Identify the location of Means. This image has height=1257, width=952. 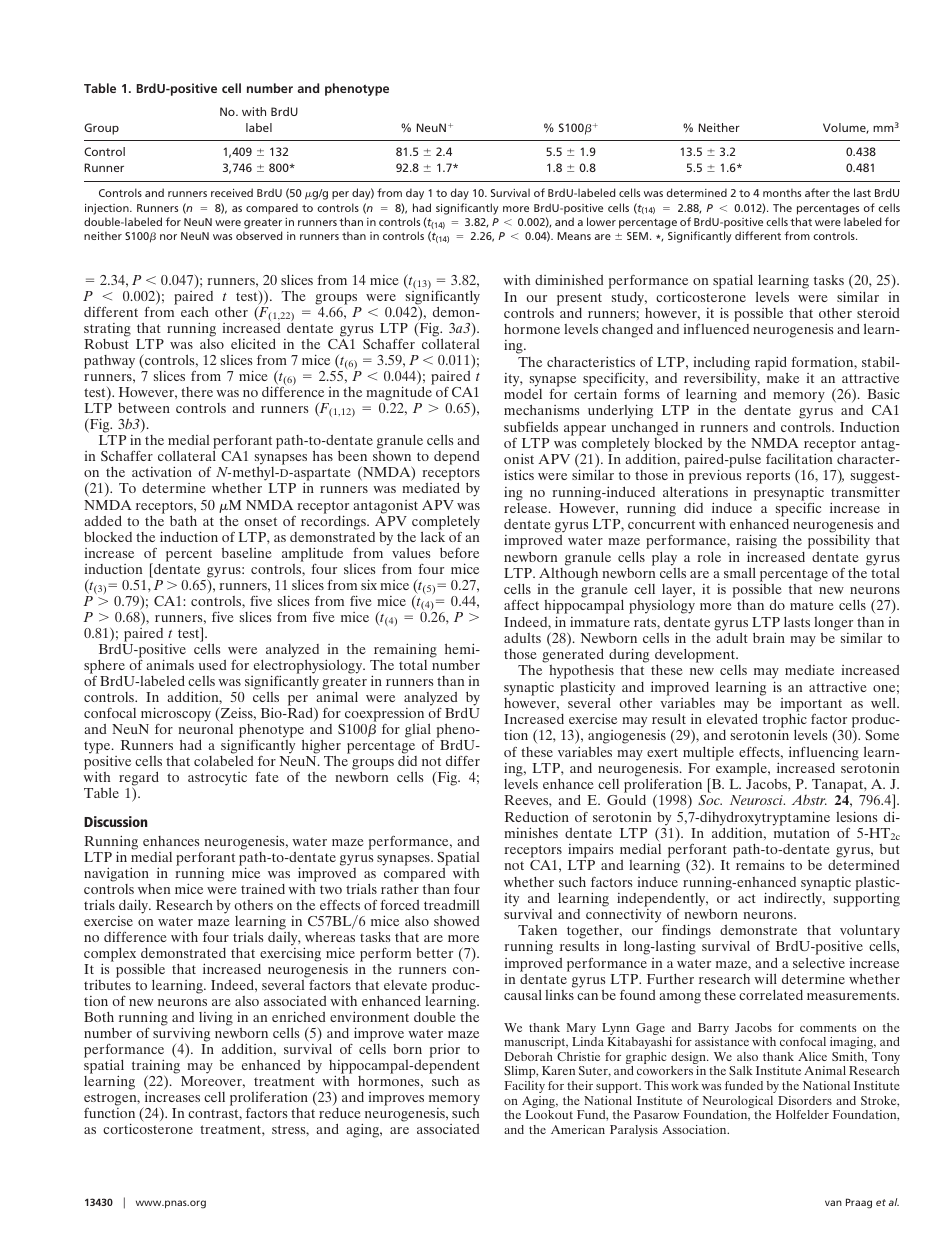
(574, 236).
